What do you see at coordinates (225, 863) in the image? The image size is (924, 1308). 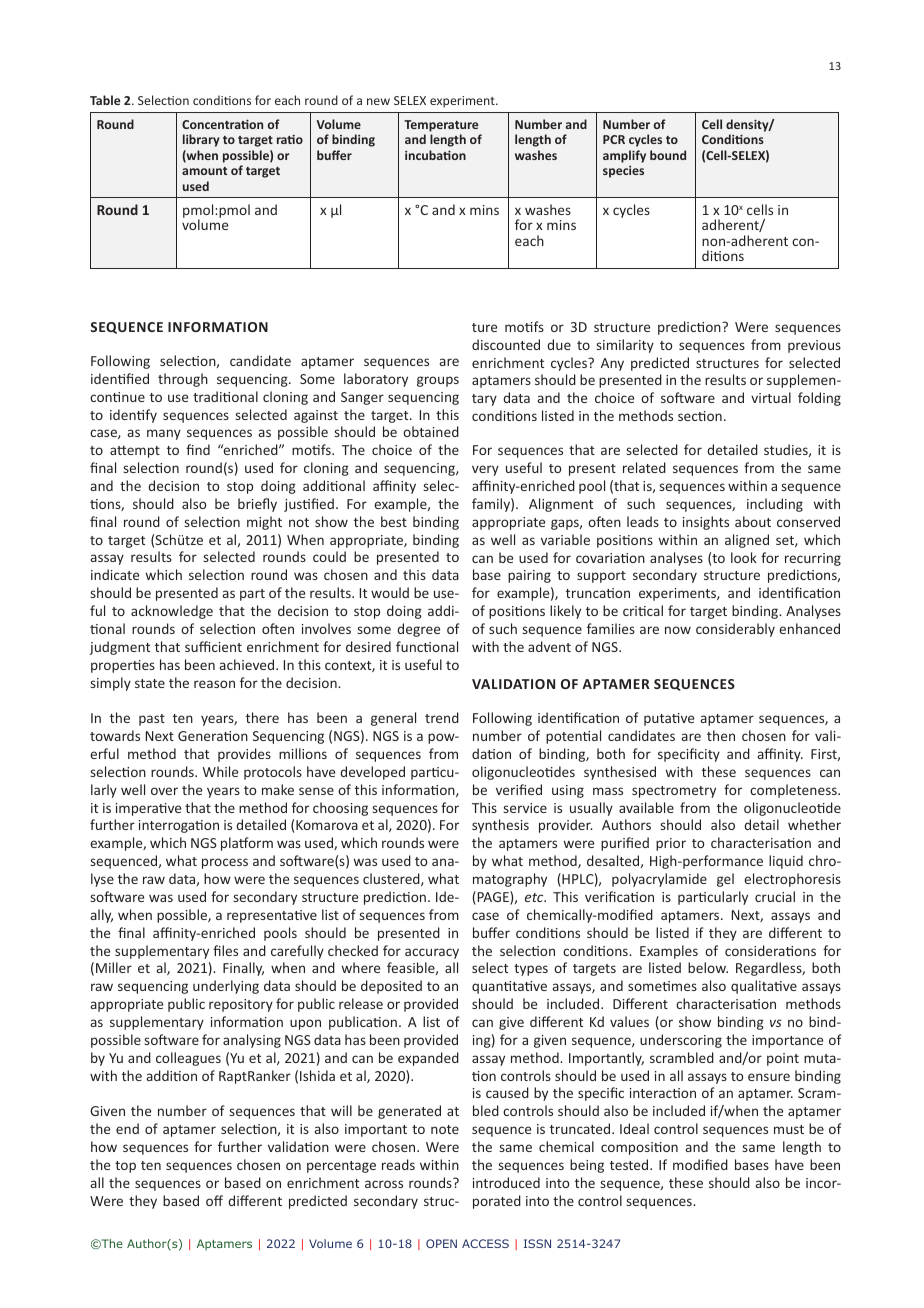 I see `process` at bounding box center [225, 863].
